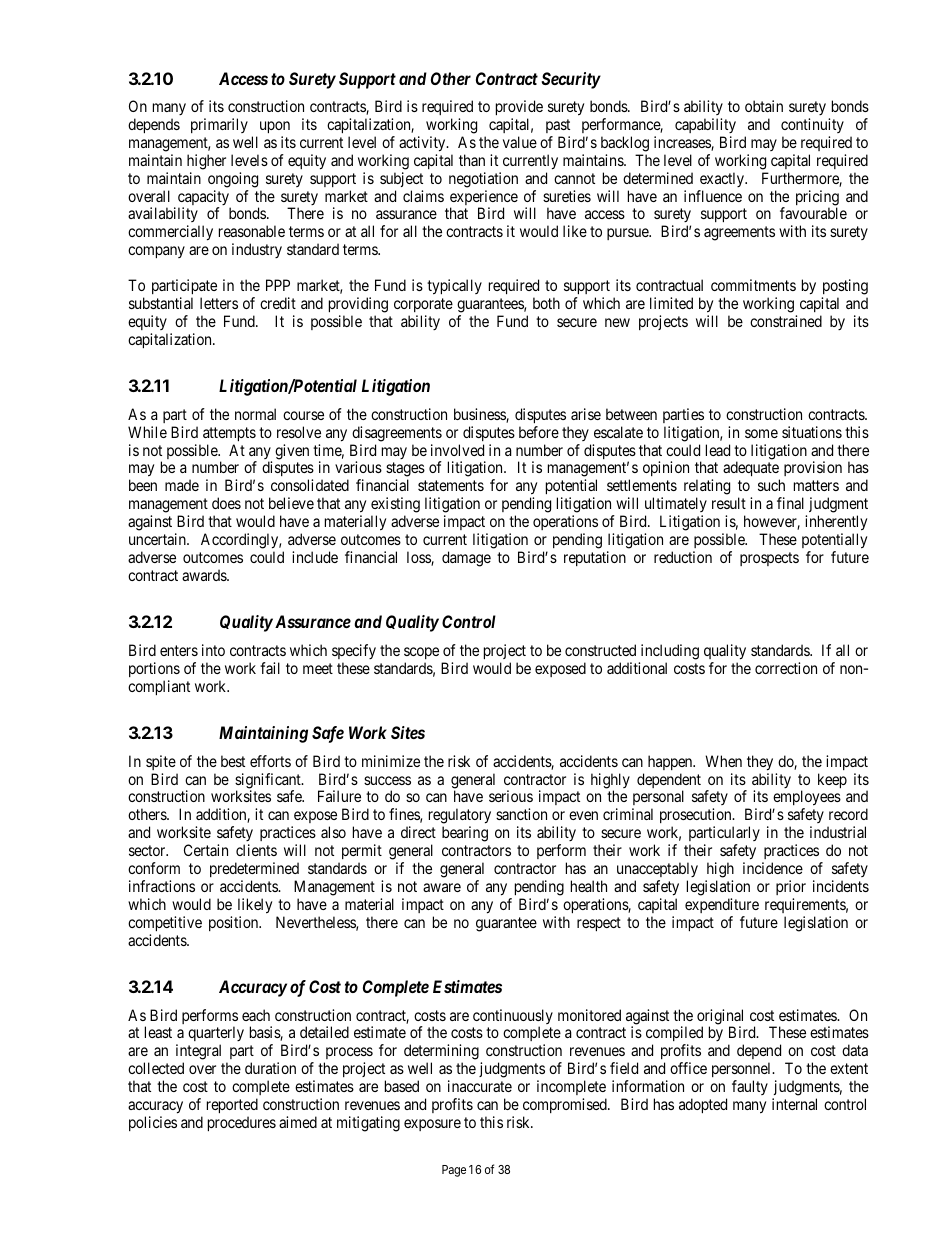  Describe the element at coordinates (219, 125) in the screenshot. I see `primarily` at that location.
